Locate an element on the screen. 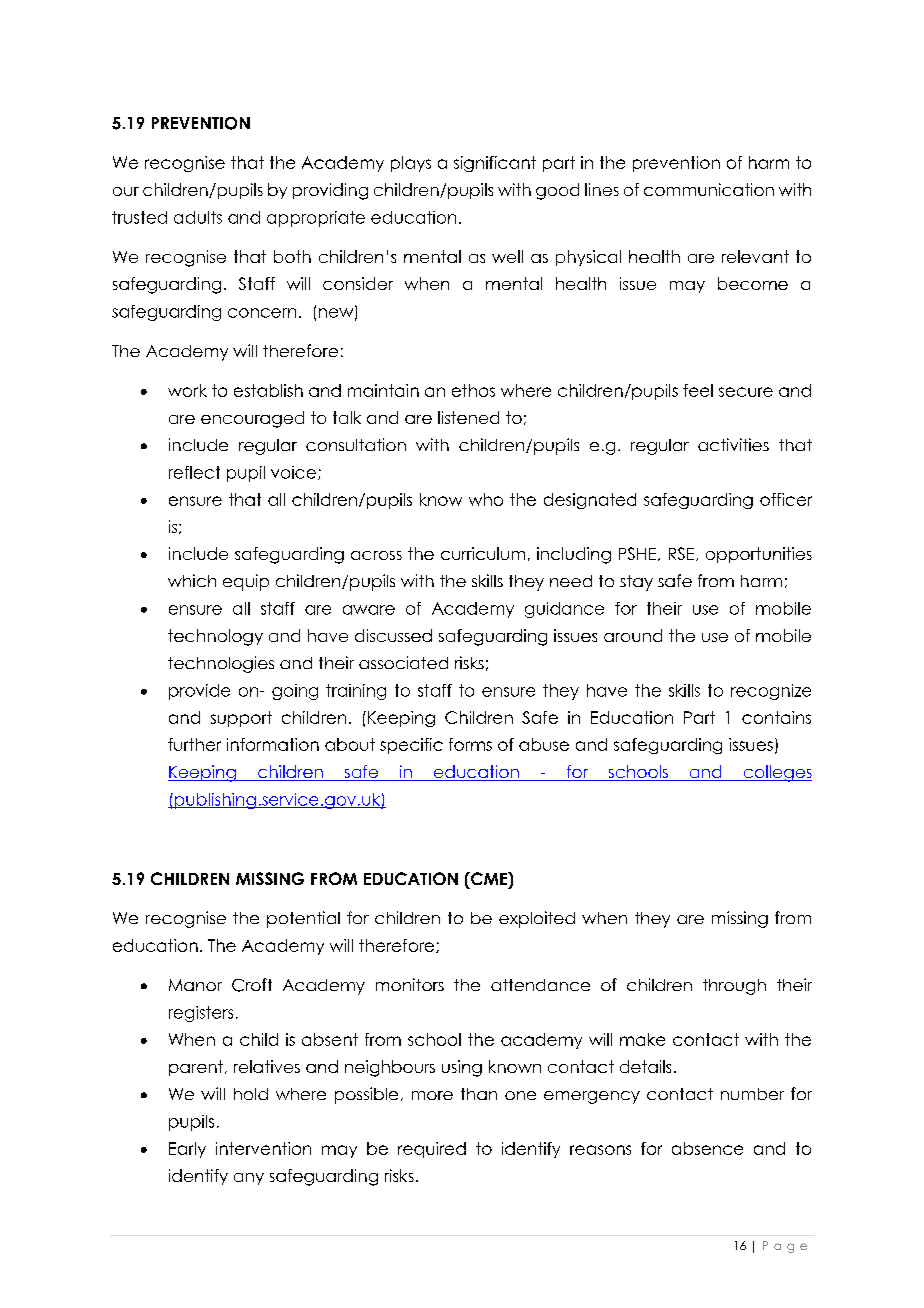 The height and width of the screenshot is (1308, 924). adults is located at coordinates (198, 217).
